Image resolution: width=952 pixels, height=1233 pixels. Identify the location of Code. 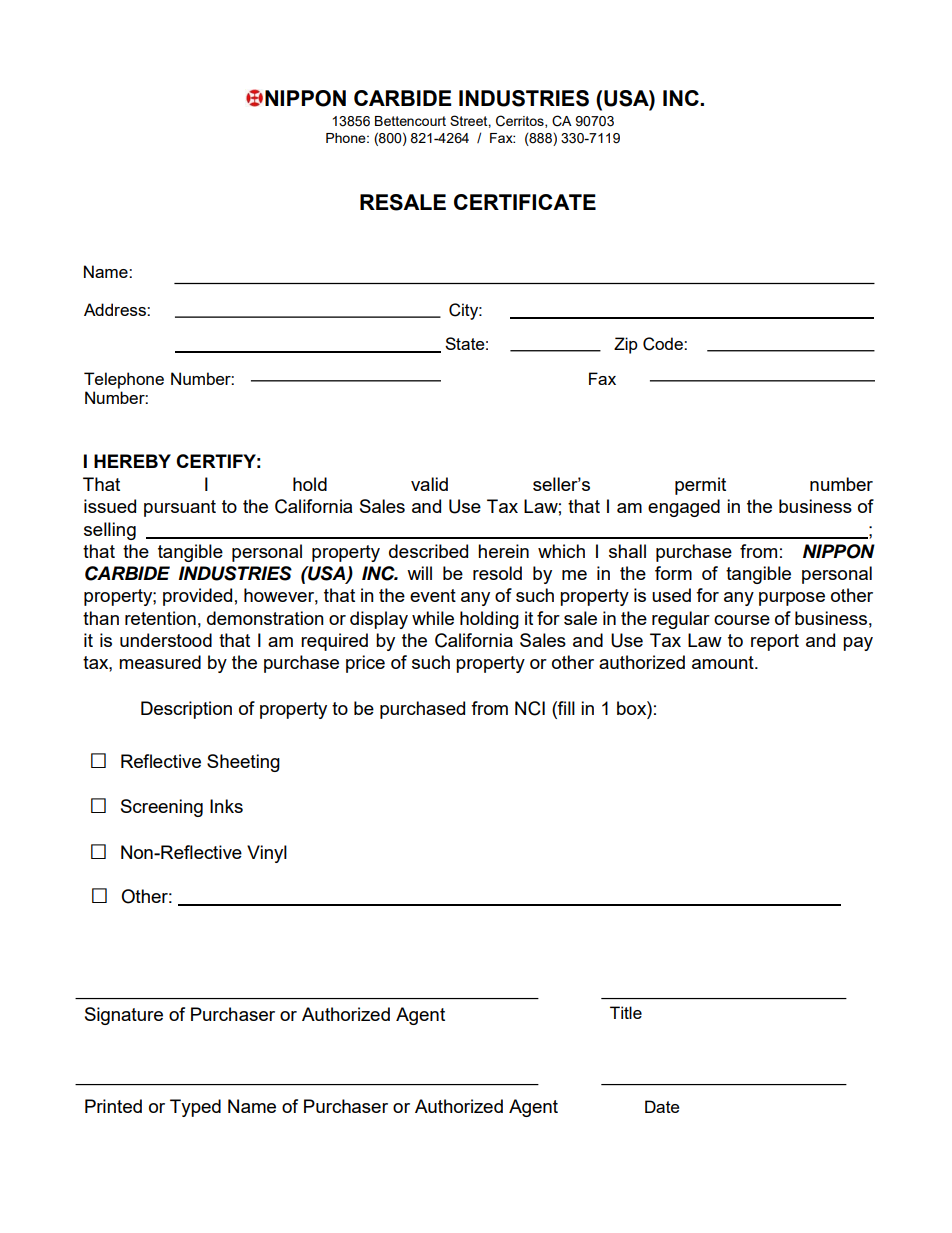
(664, 344).
